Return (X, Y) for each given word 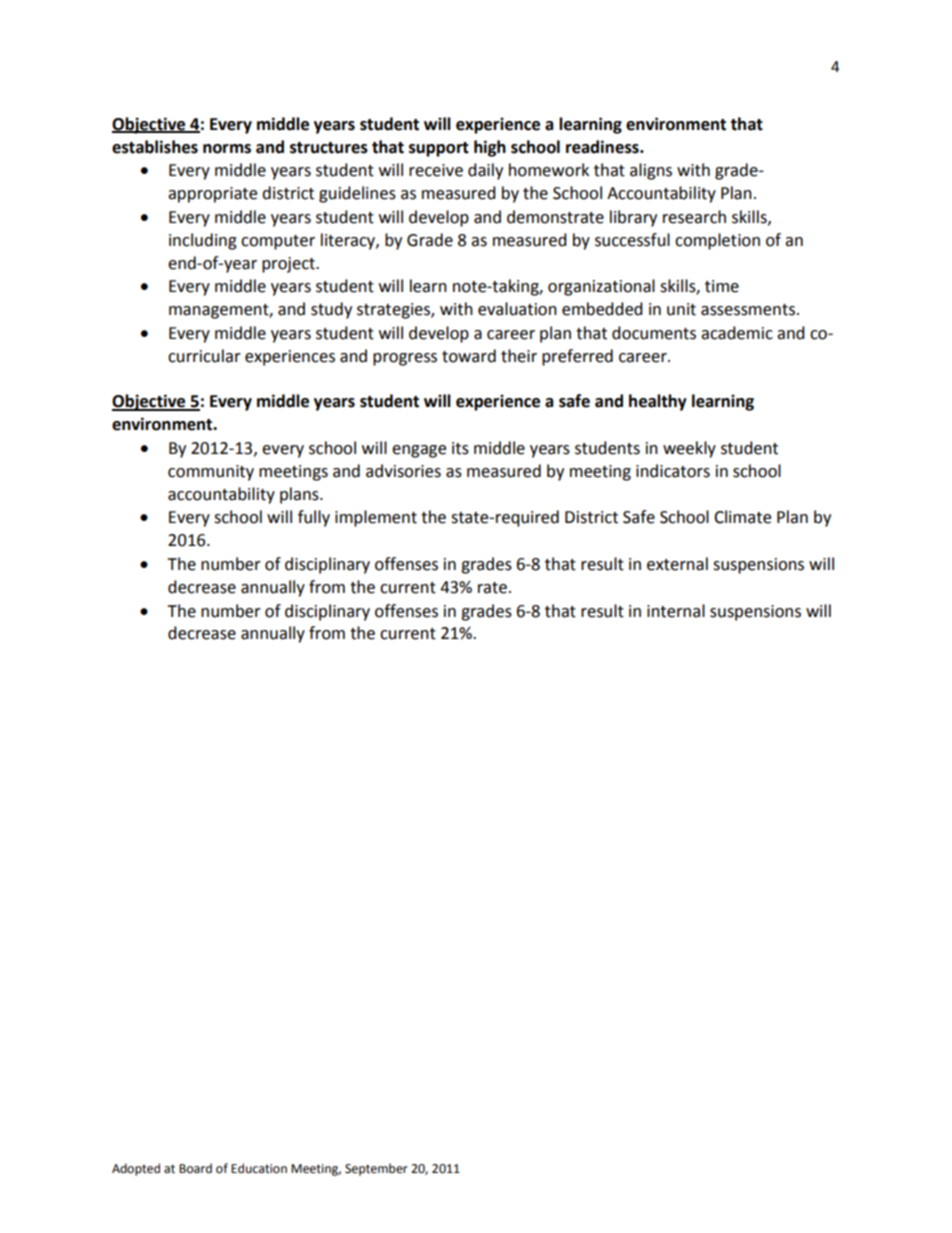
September (376, 1169)
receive (436, 170)
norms (227, 149)
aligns (651, 171)
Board (195, 1168)
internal (676, 611)
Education (259, 1168)
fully (314, 518)
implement (376, 518)
